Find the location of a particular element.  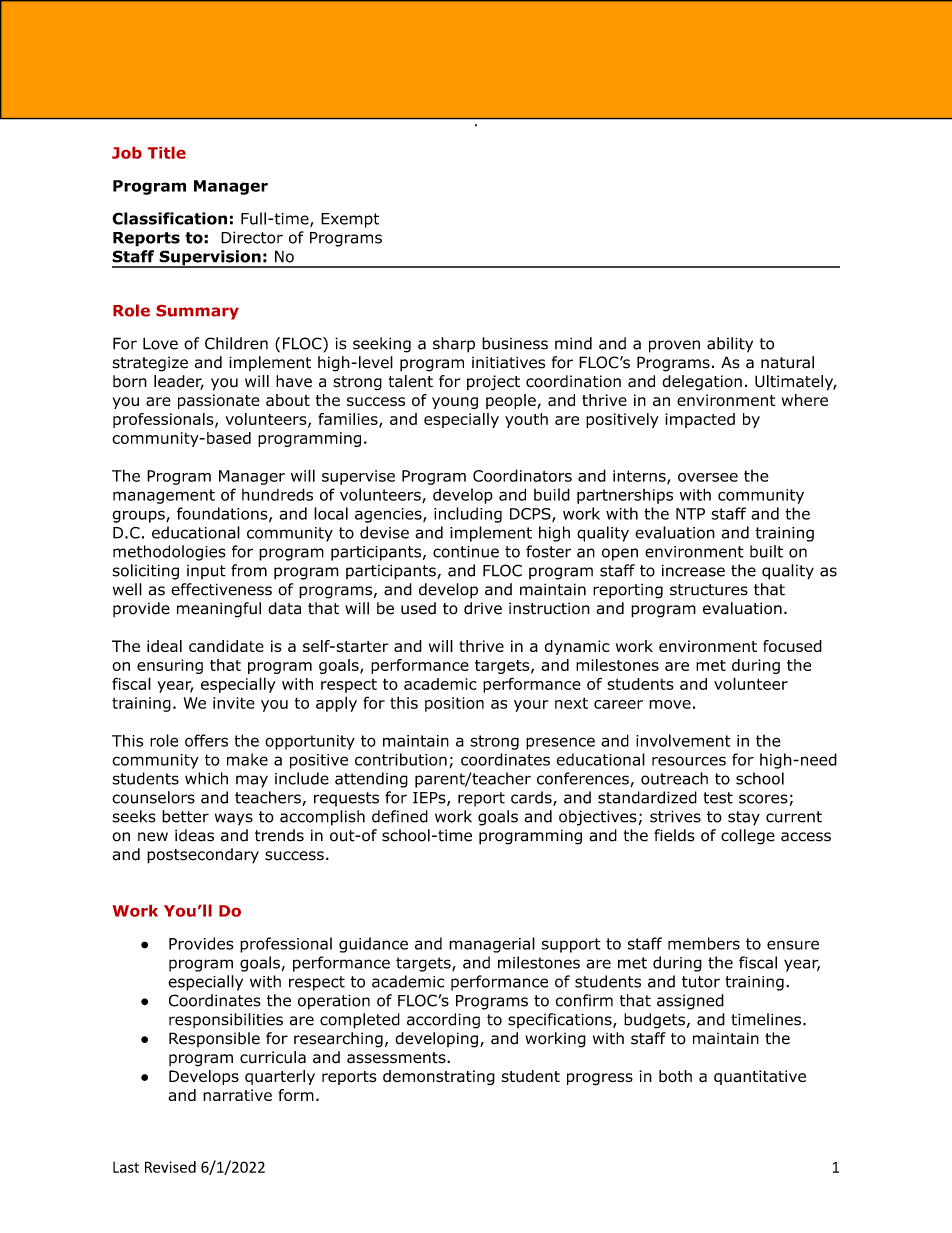

management is located at coordinates (164, 496).
